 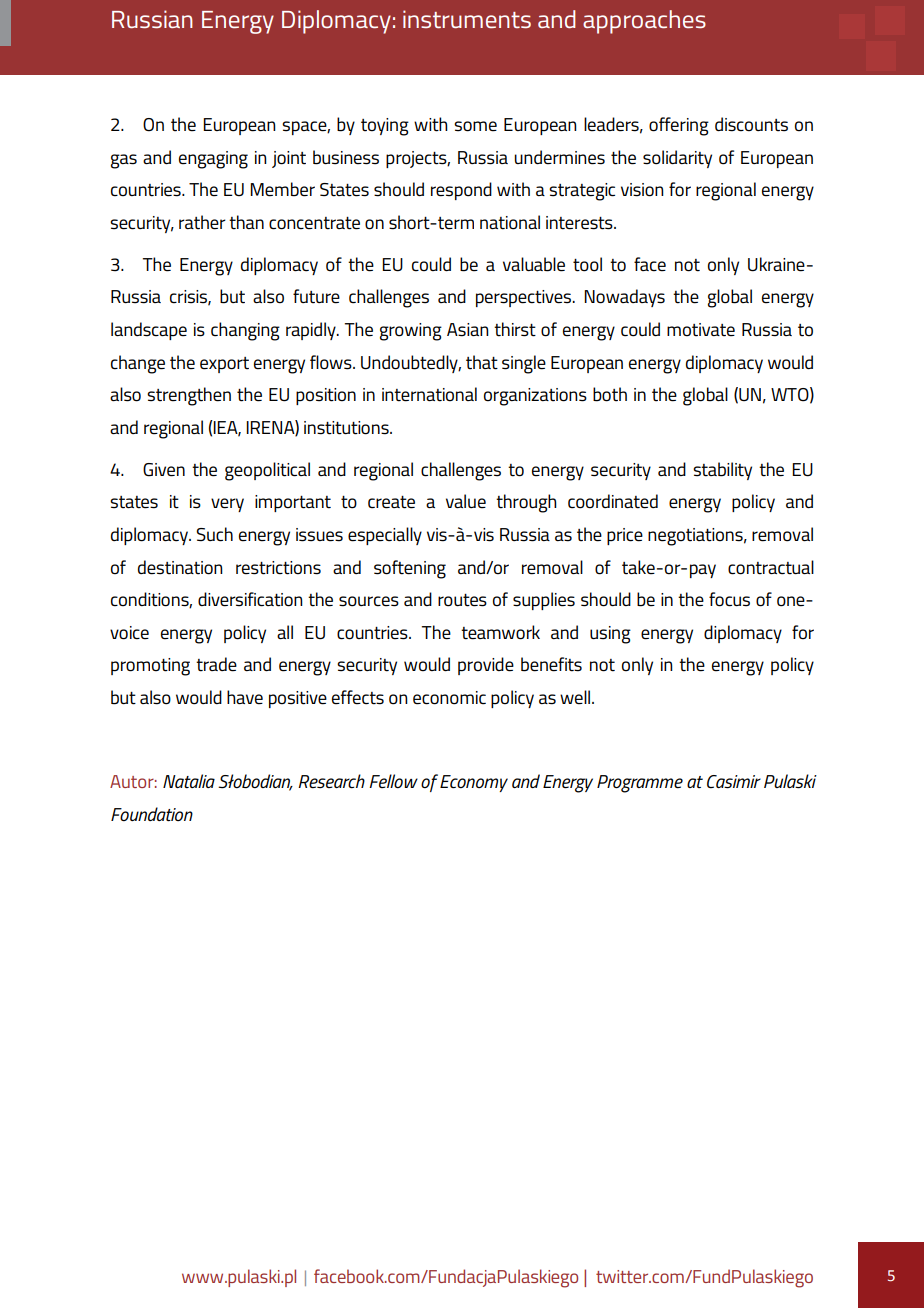 What do you see at coordinates (500, 632) in the screenshot?
I see `teamwork` at bounding box center [500, 632].
